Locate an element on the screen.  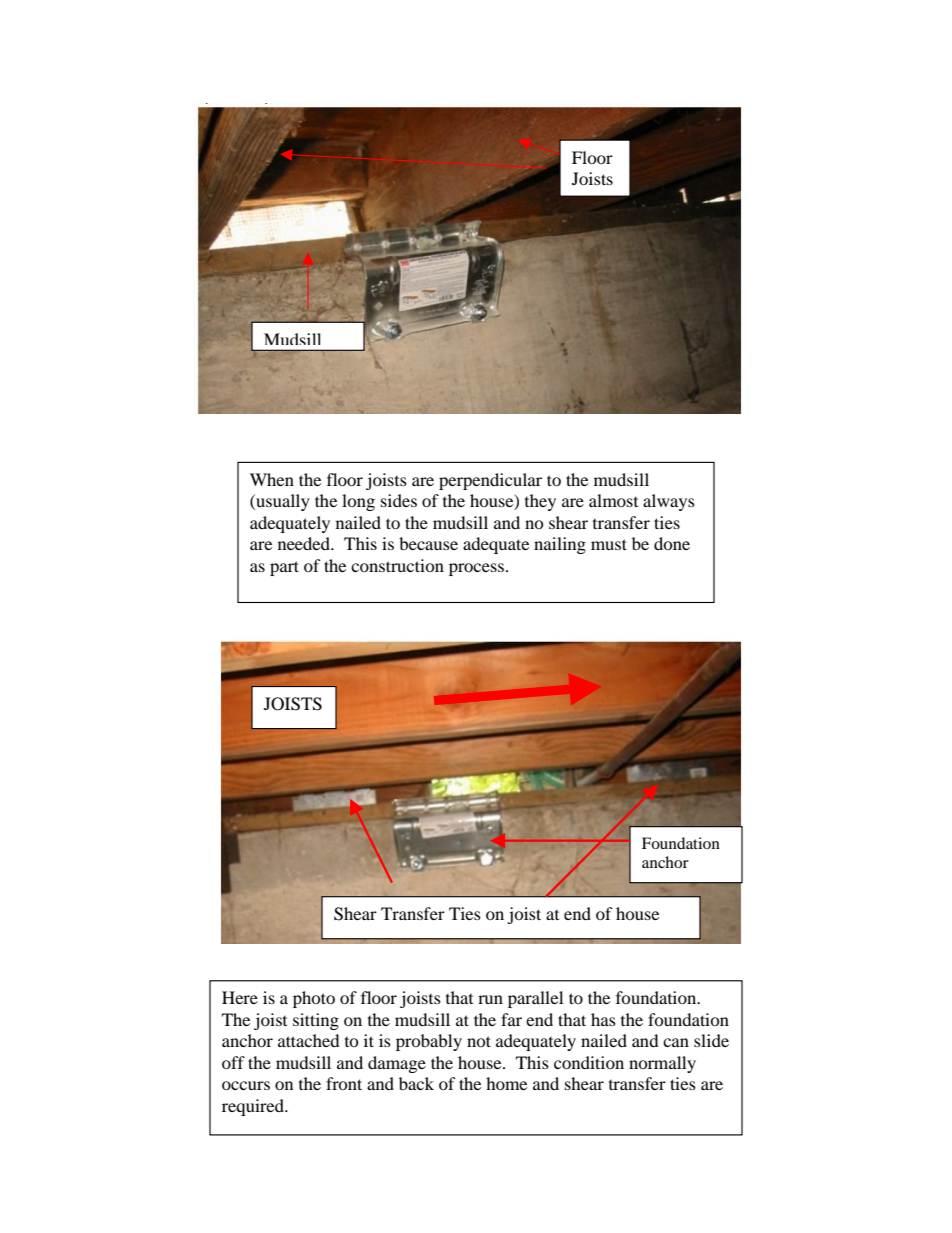
usually is located at coordinates (282, 502).
